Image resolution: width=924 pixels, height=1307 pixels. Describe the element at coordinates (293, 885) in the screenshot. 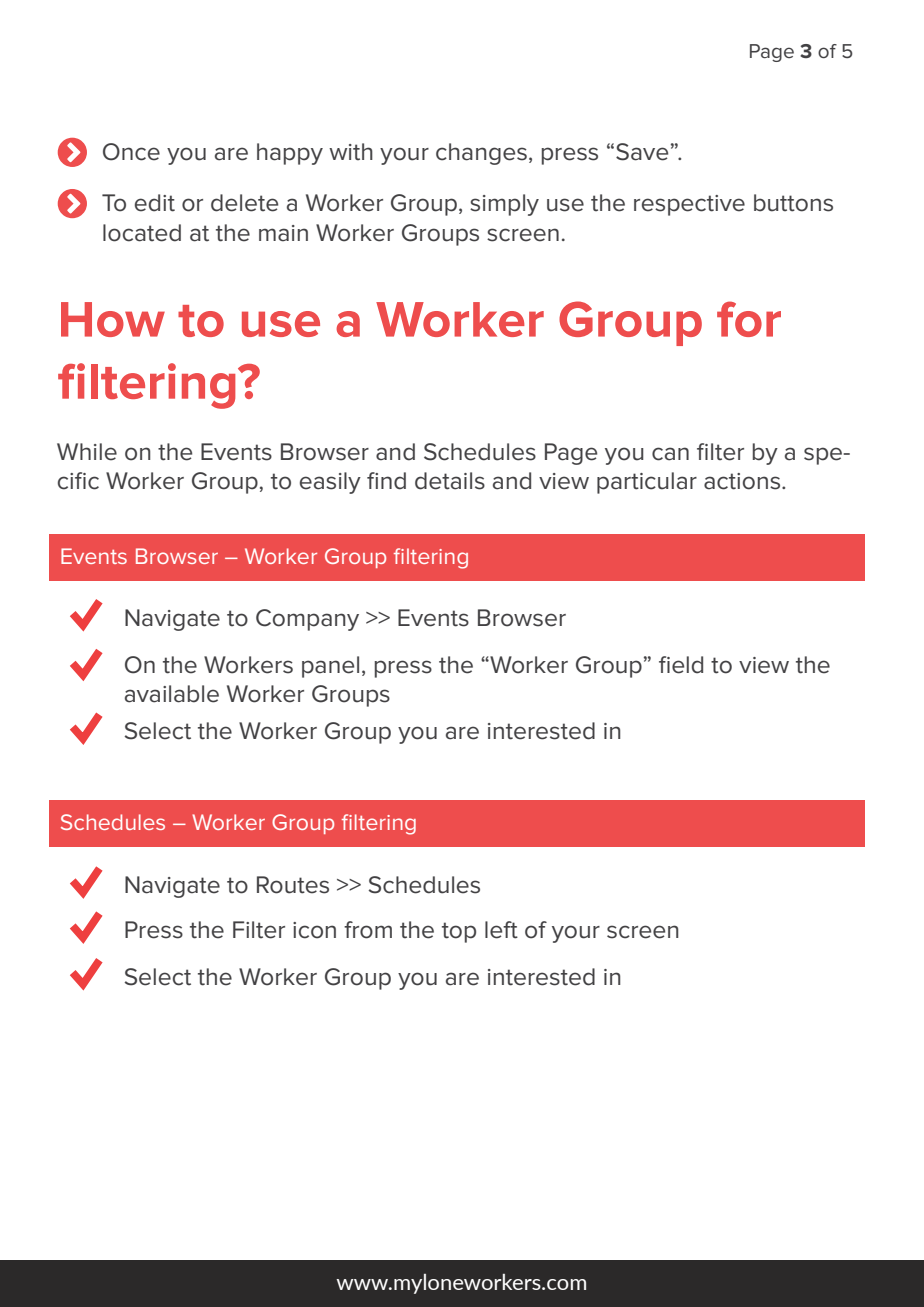

I see `Routes` at that location.
